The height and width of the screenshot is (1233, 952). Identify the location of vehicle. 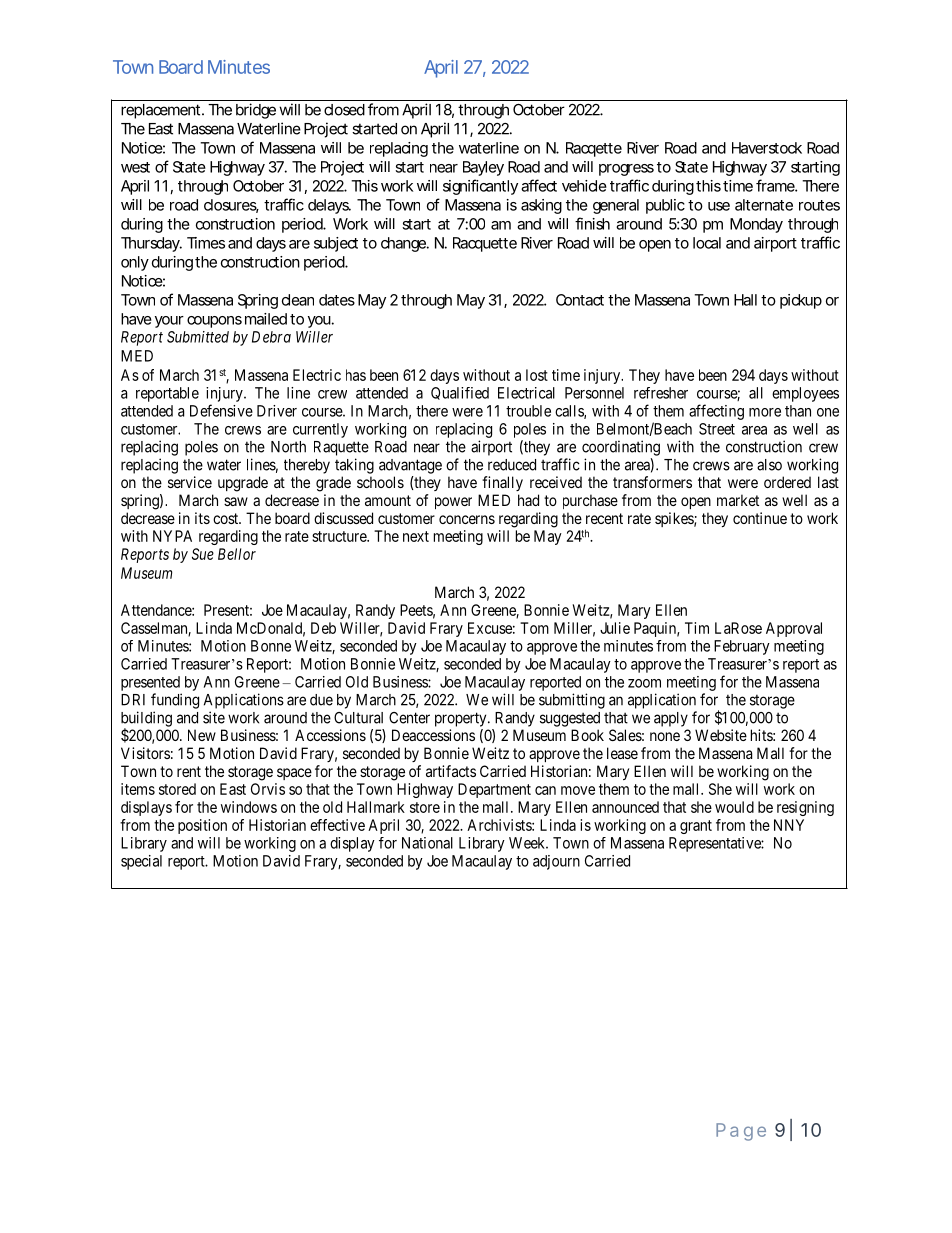
(584, 186).
